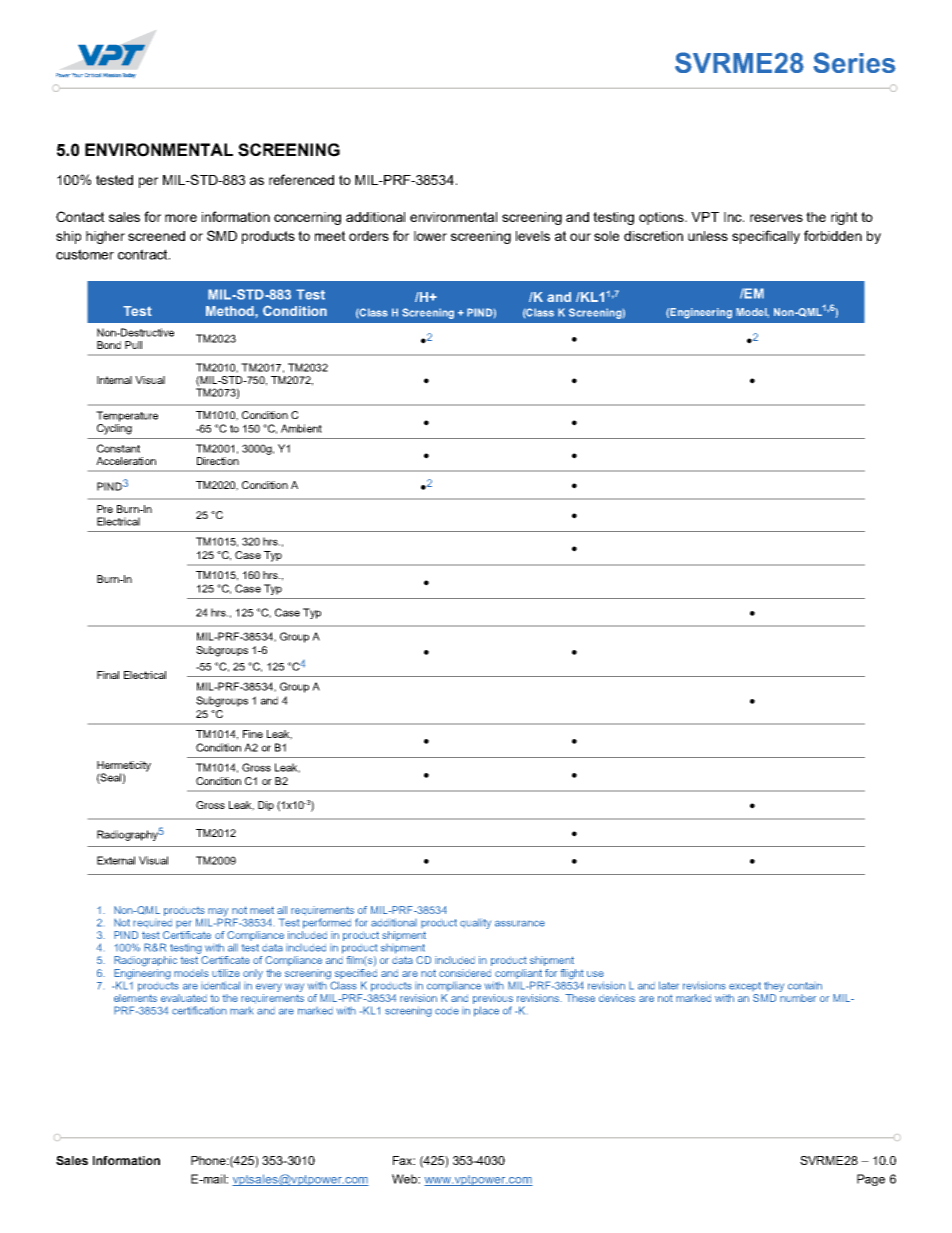  I want to click on more, so click(181, 218).
